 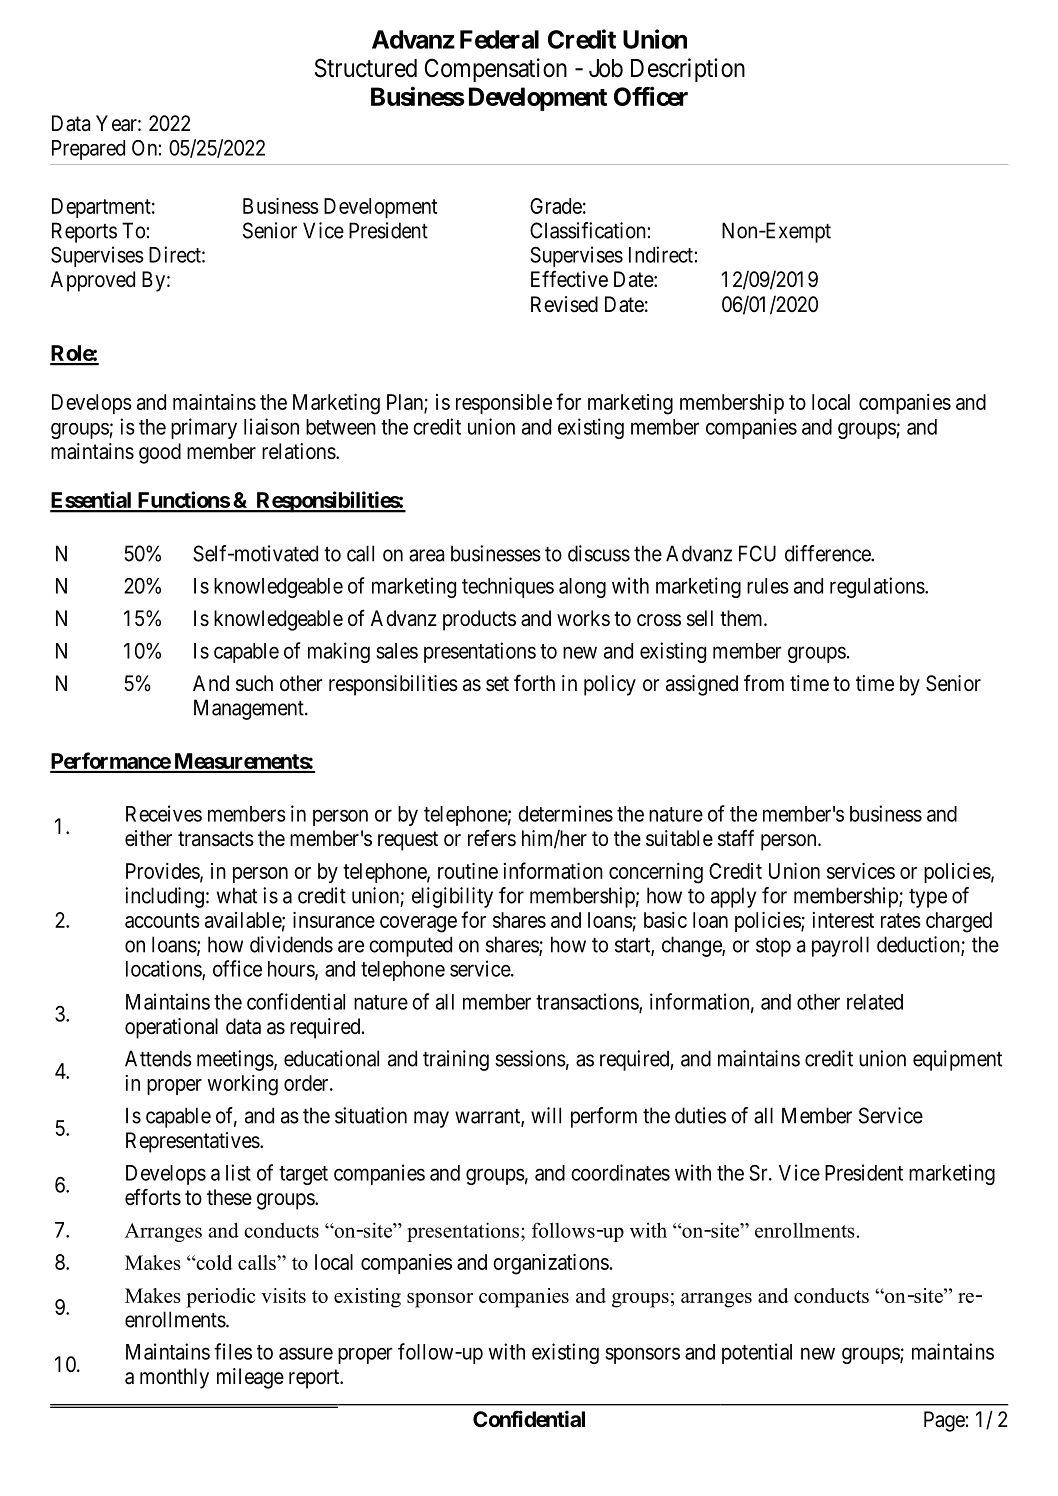 I want to click on Prepared, so click(x=88, y=150).
